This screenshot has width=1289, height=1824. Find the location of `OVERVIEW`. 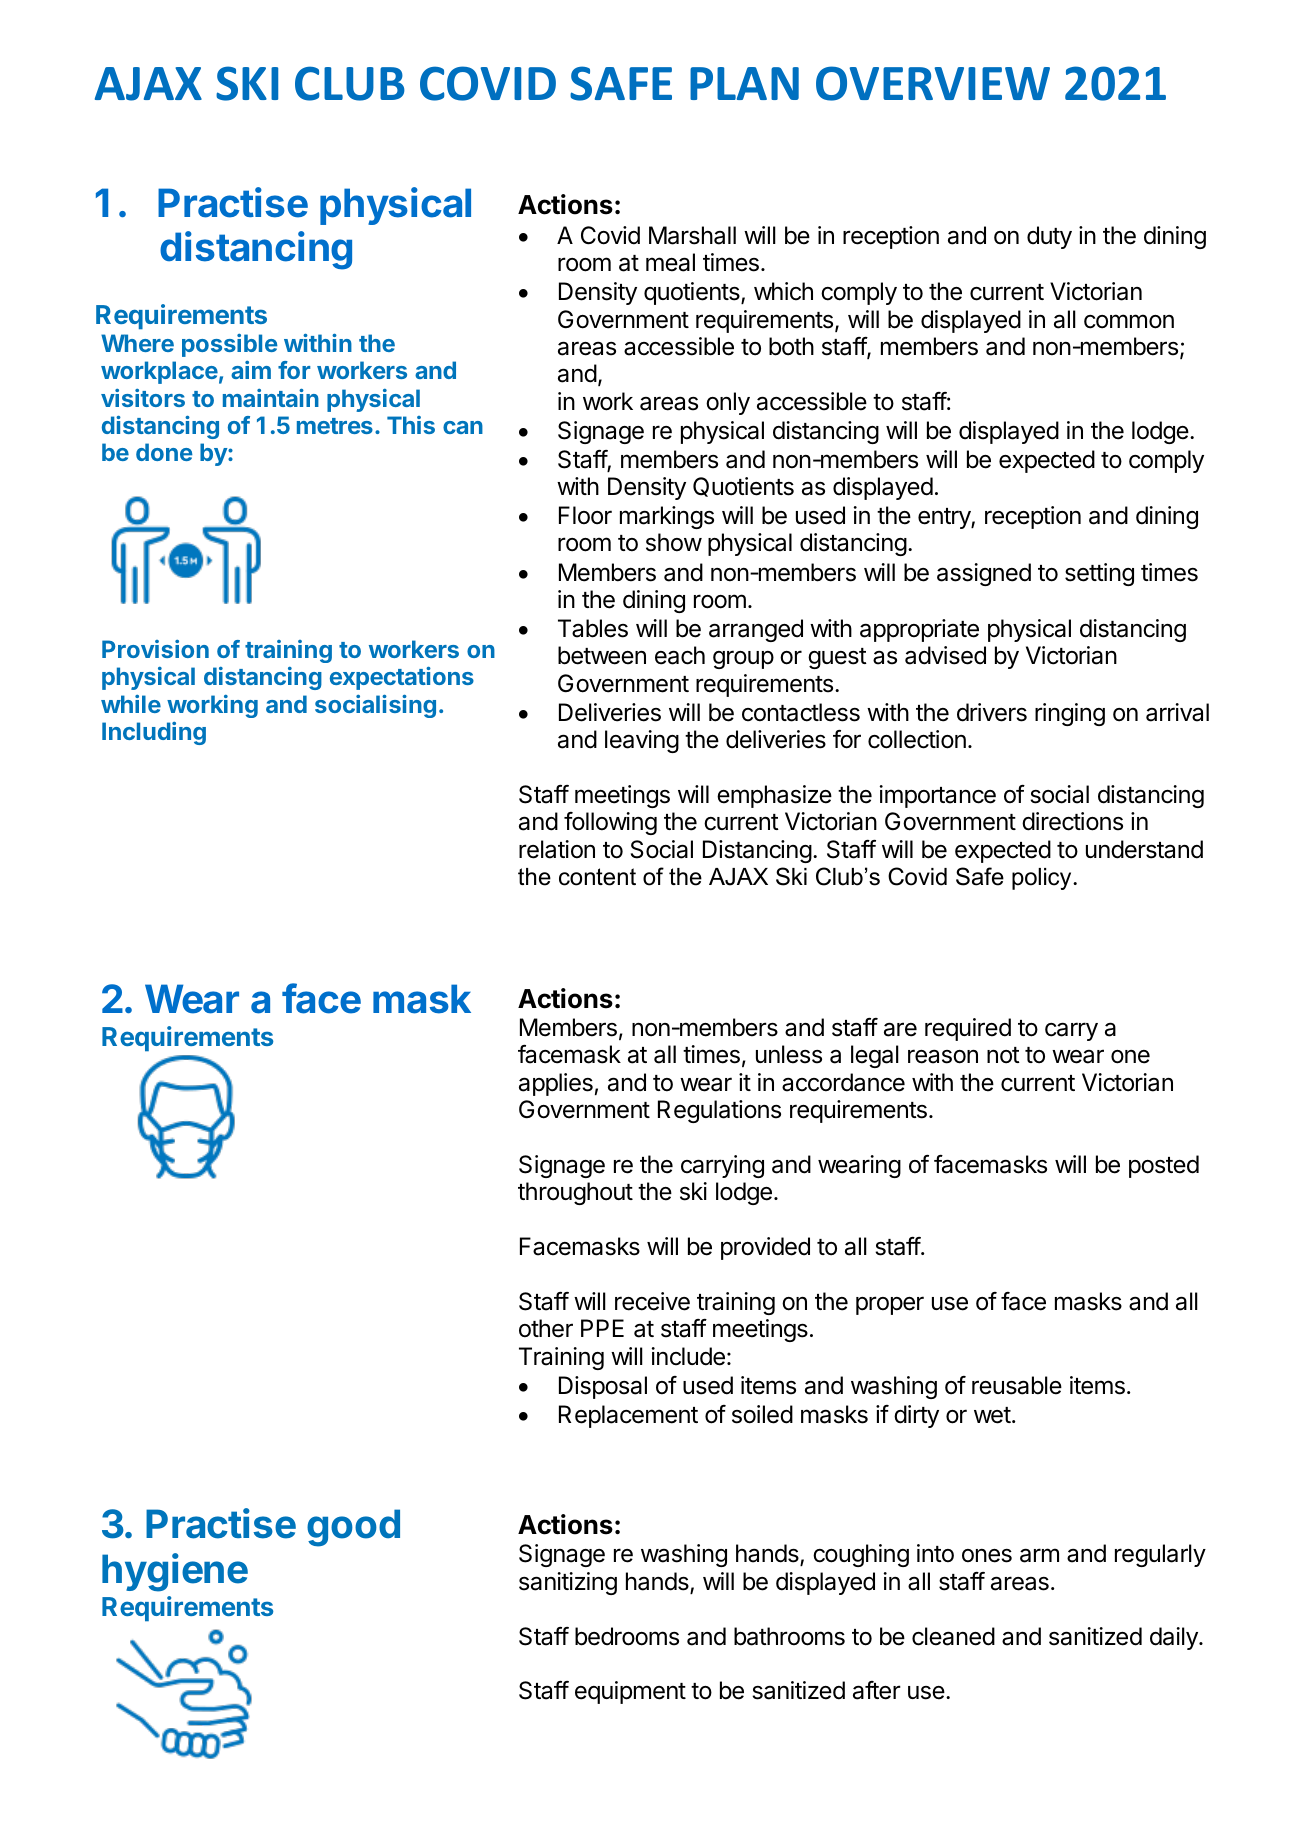

OVERVIEW is located at coordinates (933, 83).
